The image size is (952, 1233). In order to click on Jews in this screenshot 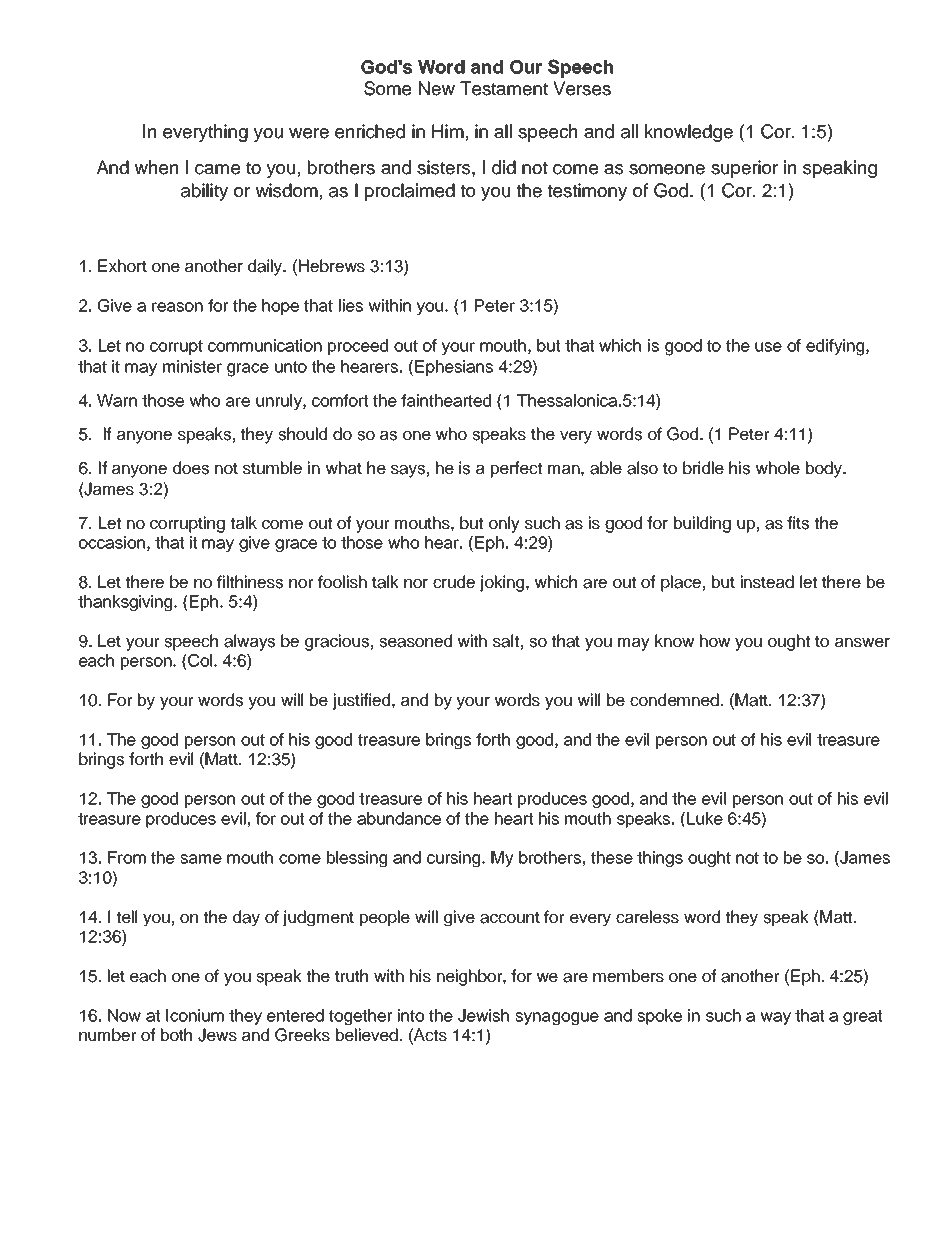, I will do `click(217, 1035)`.
